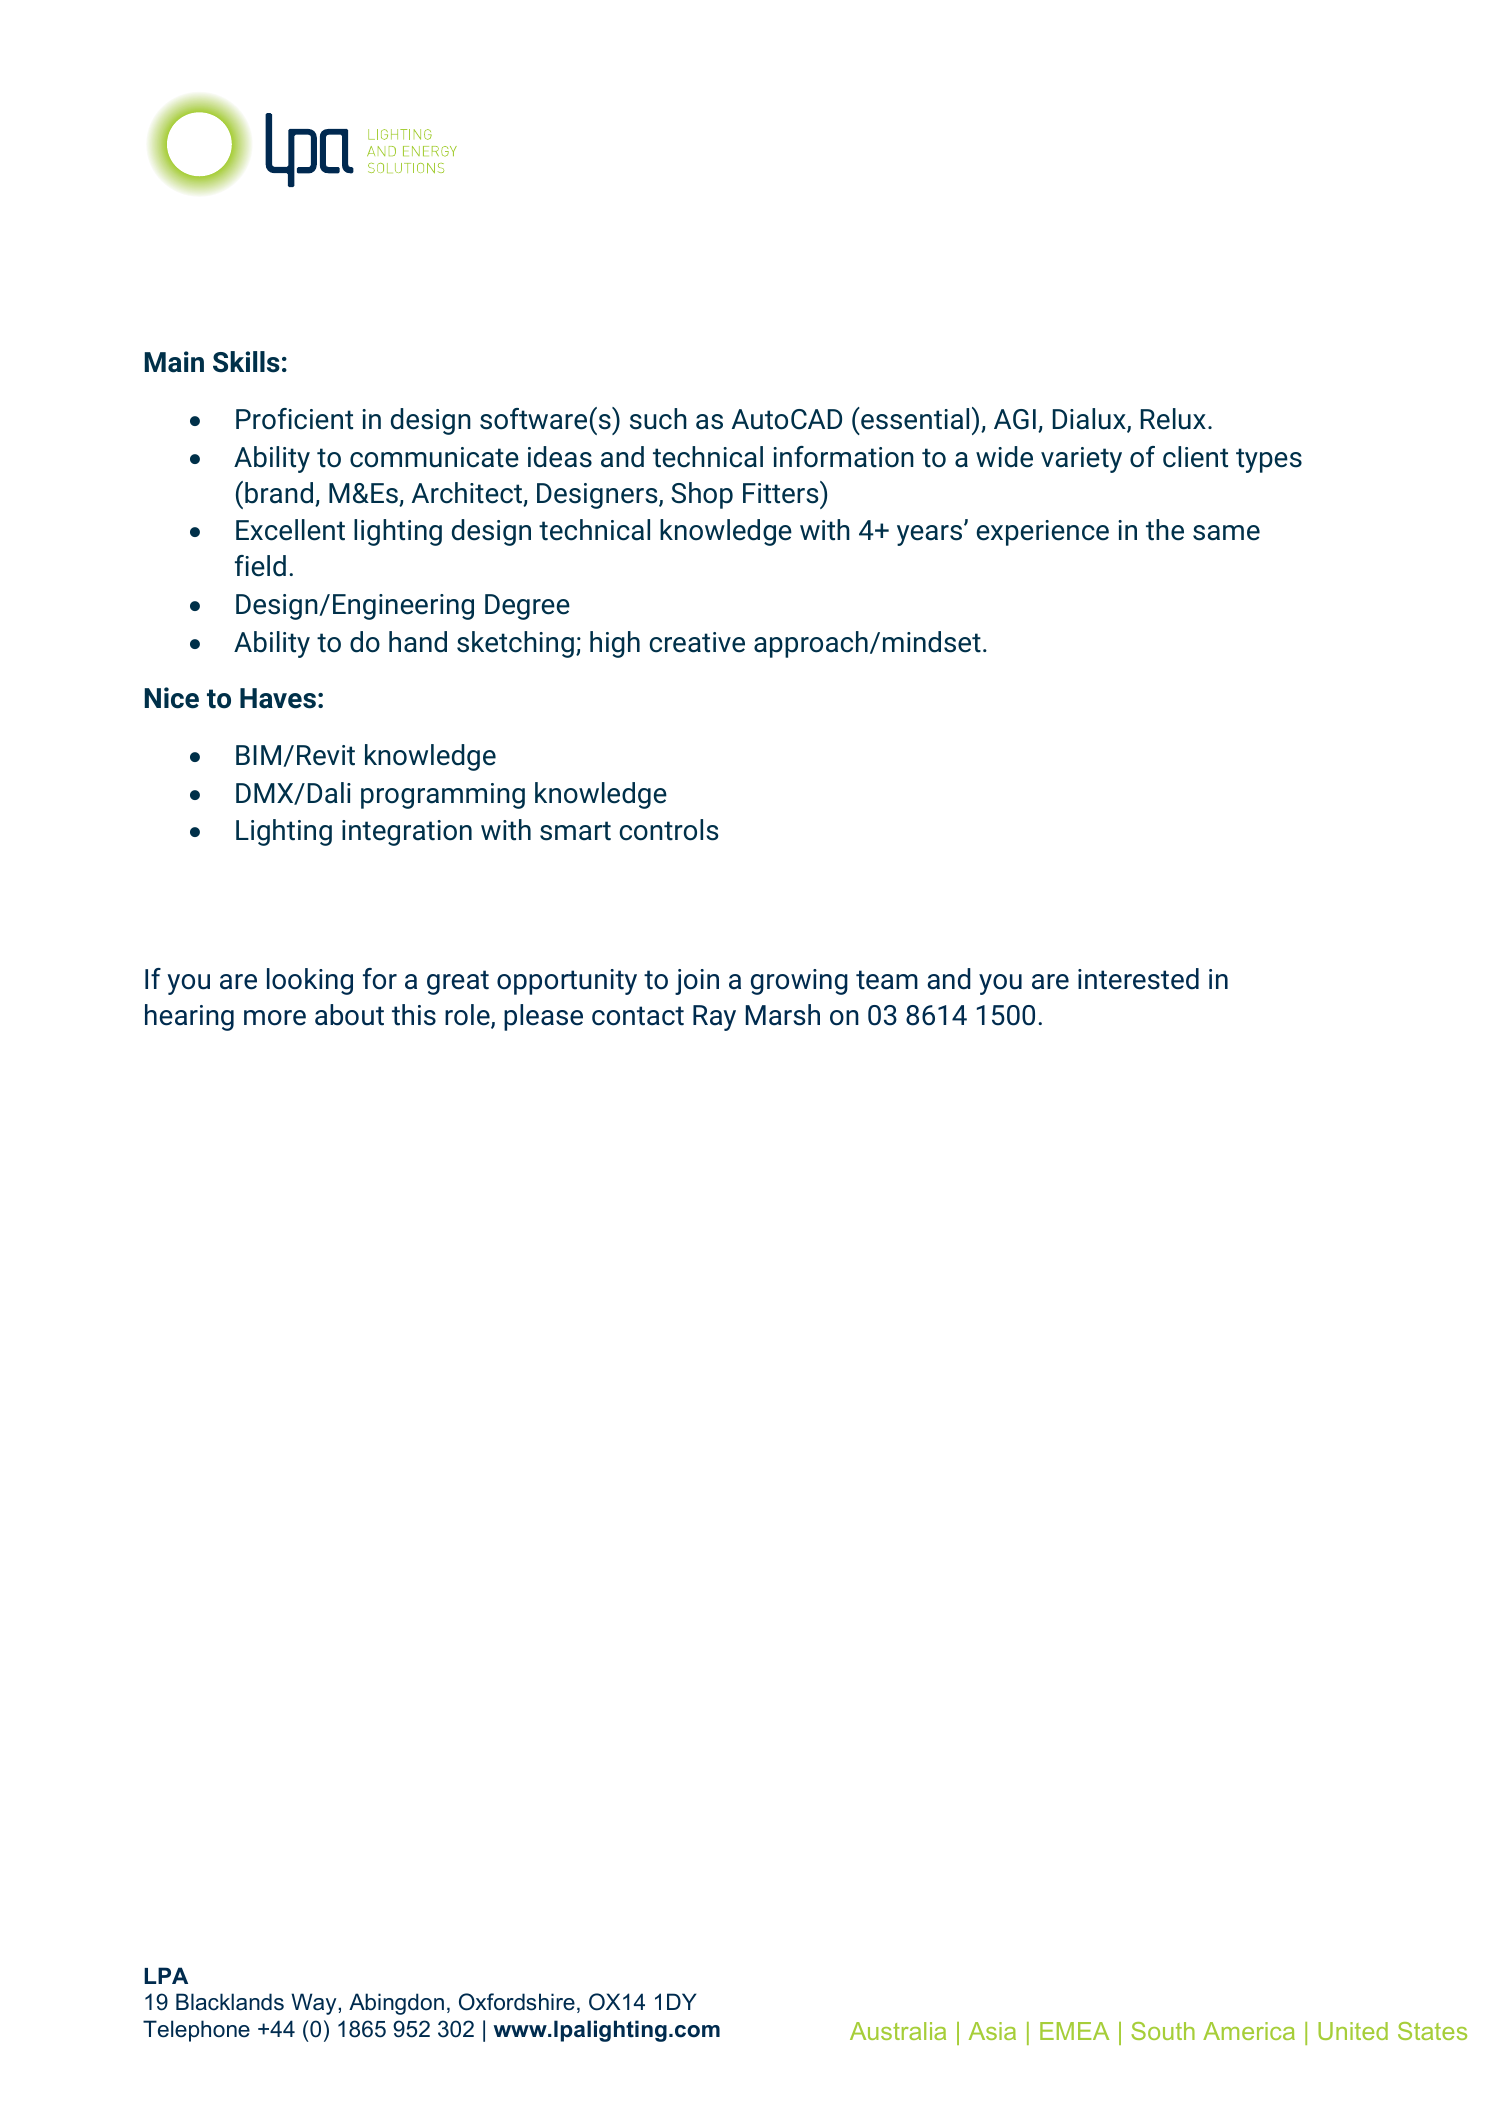  I want to click on controls, so click(668, 830).
